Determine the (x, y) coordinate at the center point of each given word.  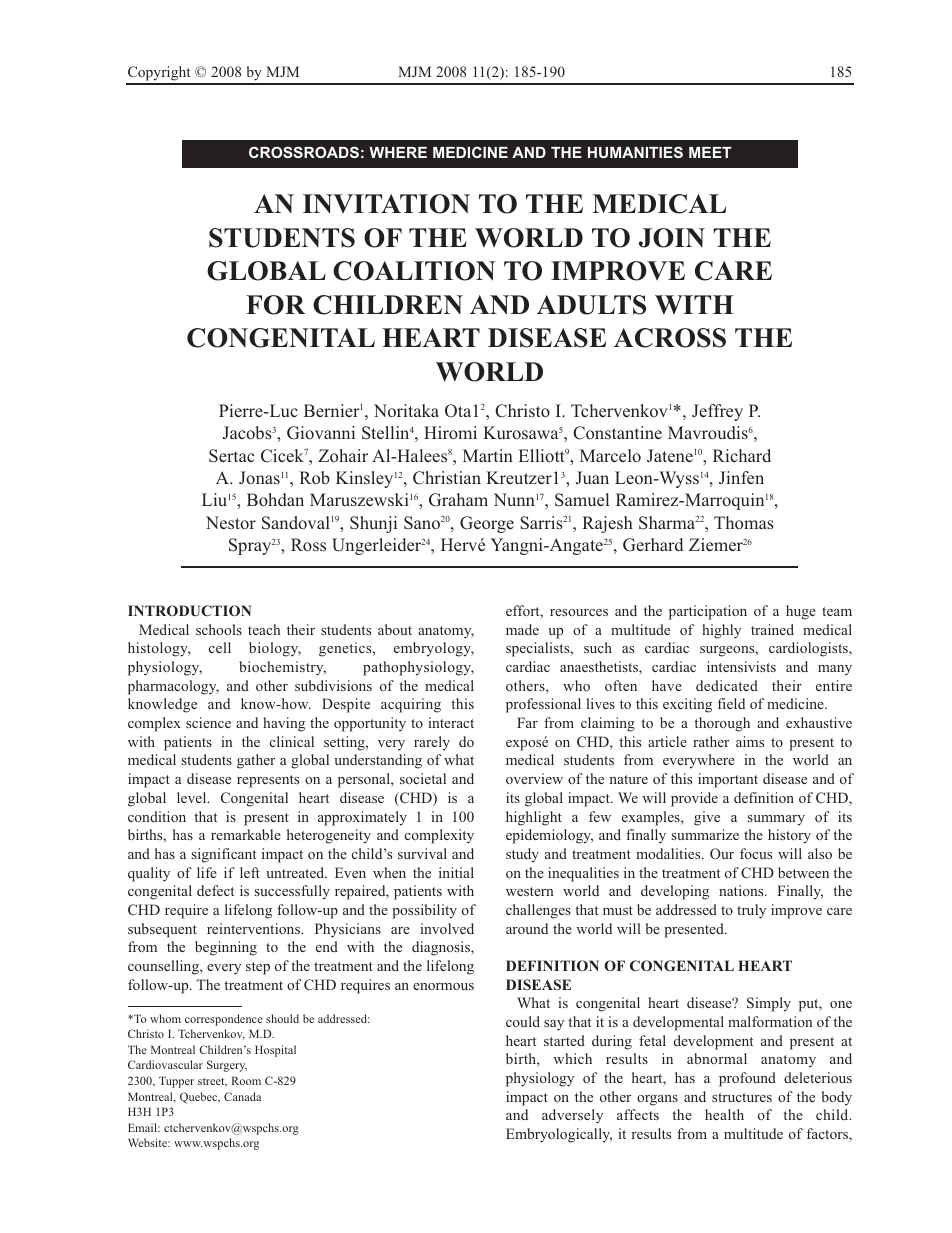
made (522, 629)
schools (219, 629)
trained (772, 629)
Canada (242, 1096)
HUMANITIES (635, 152)
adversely (572, 1116)
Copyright (159, 75)
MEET (710, 152)
